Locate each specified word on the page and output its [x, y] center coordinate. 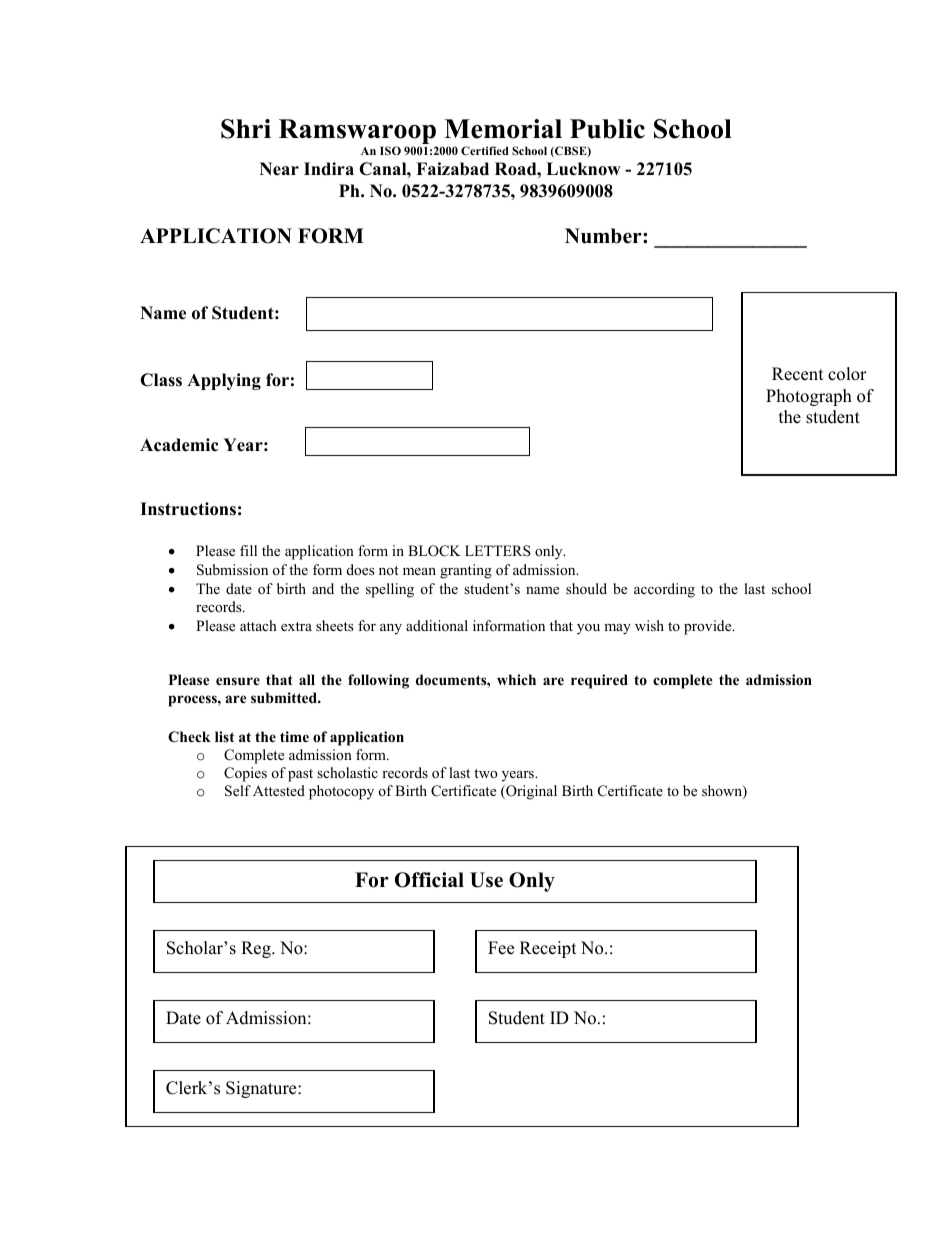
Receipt [548, 949]
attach [258, 625]
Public [607, 129]
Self [238, 791]
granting [466, 571]
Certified [485, 150]
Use [486, 880]
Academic [179, 445]
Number [604, 236]
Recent [798, 374]
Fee [501, 948]
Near [279, 169]
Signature [262, 1089]
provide [709, 627]
